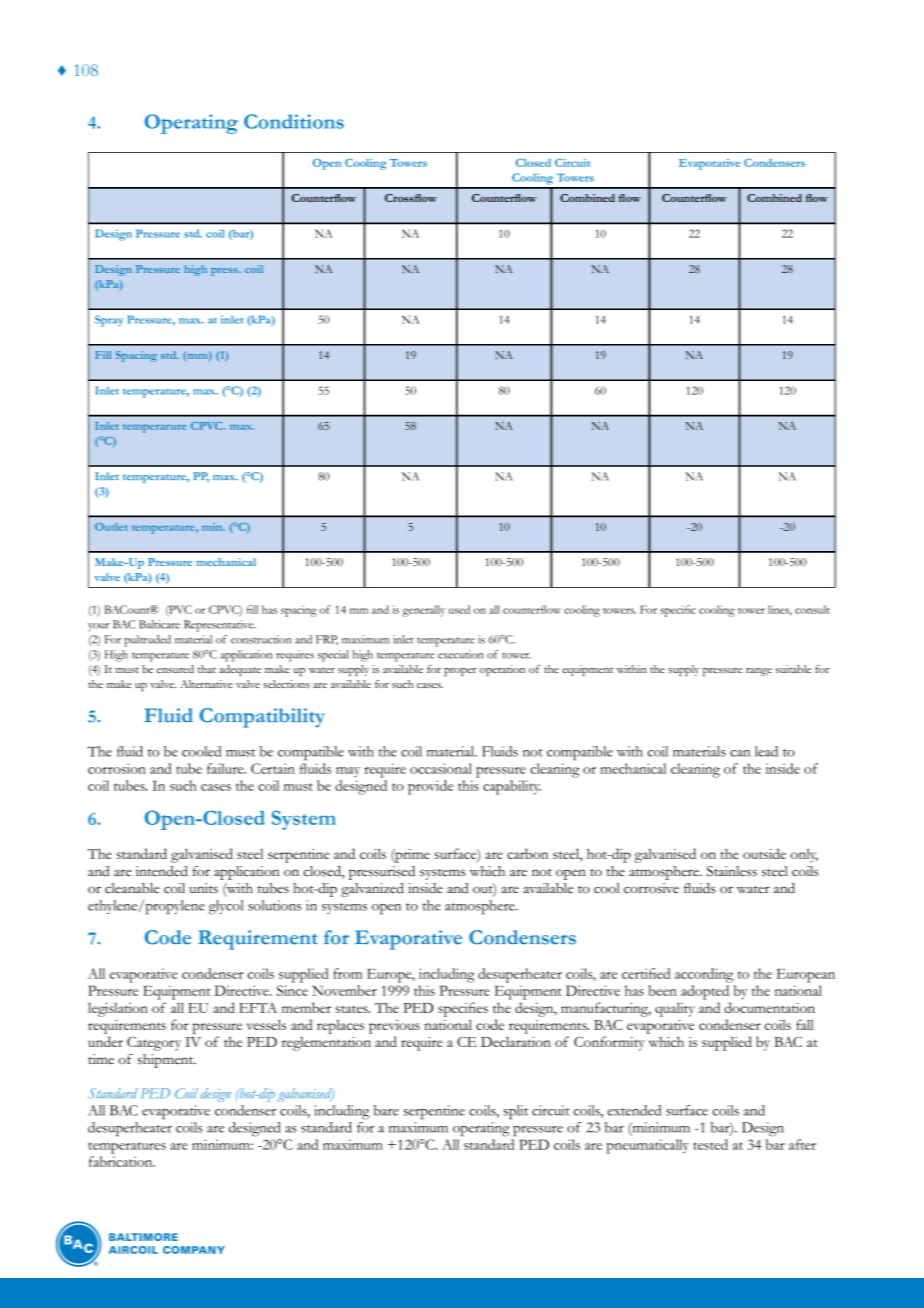 The image size is (924, 1308). What do you see at coordinates (111, 527) in the screenshot?
I see `Outlet` at bounding box center [111, 527].
